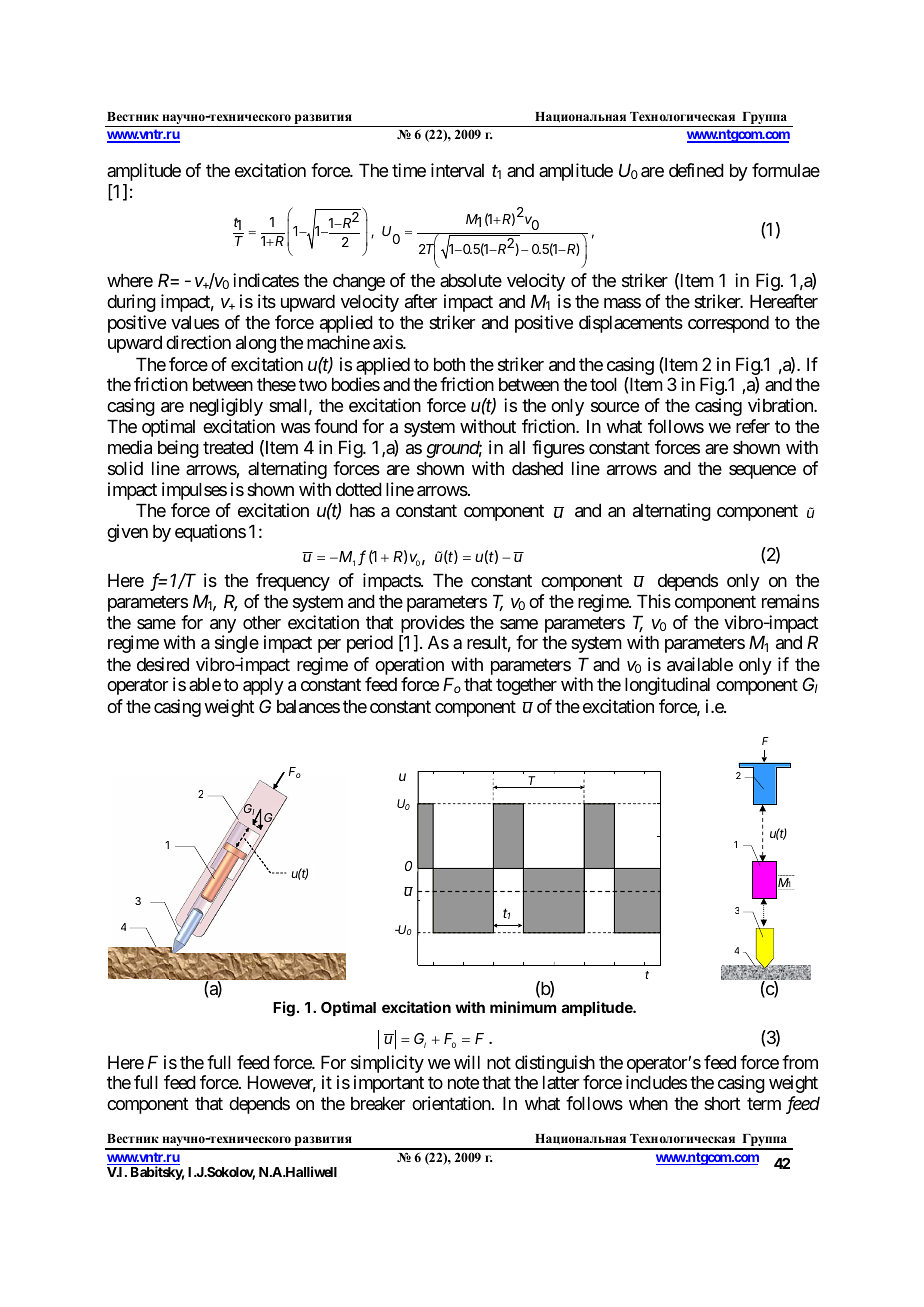  I want to click on treated, so click(228, 447).
